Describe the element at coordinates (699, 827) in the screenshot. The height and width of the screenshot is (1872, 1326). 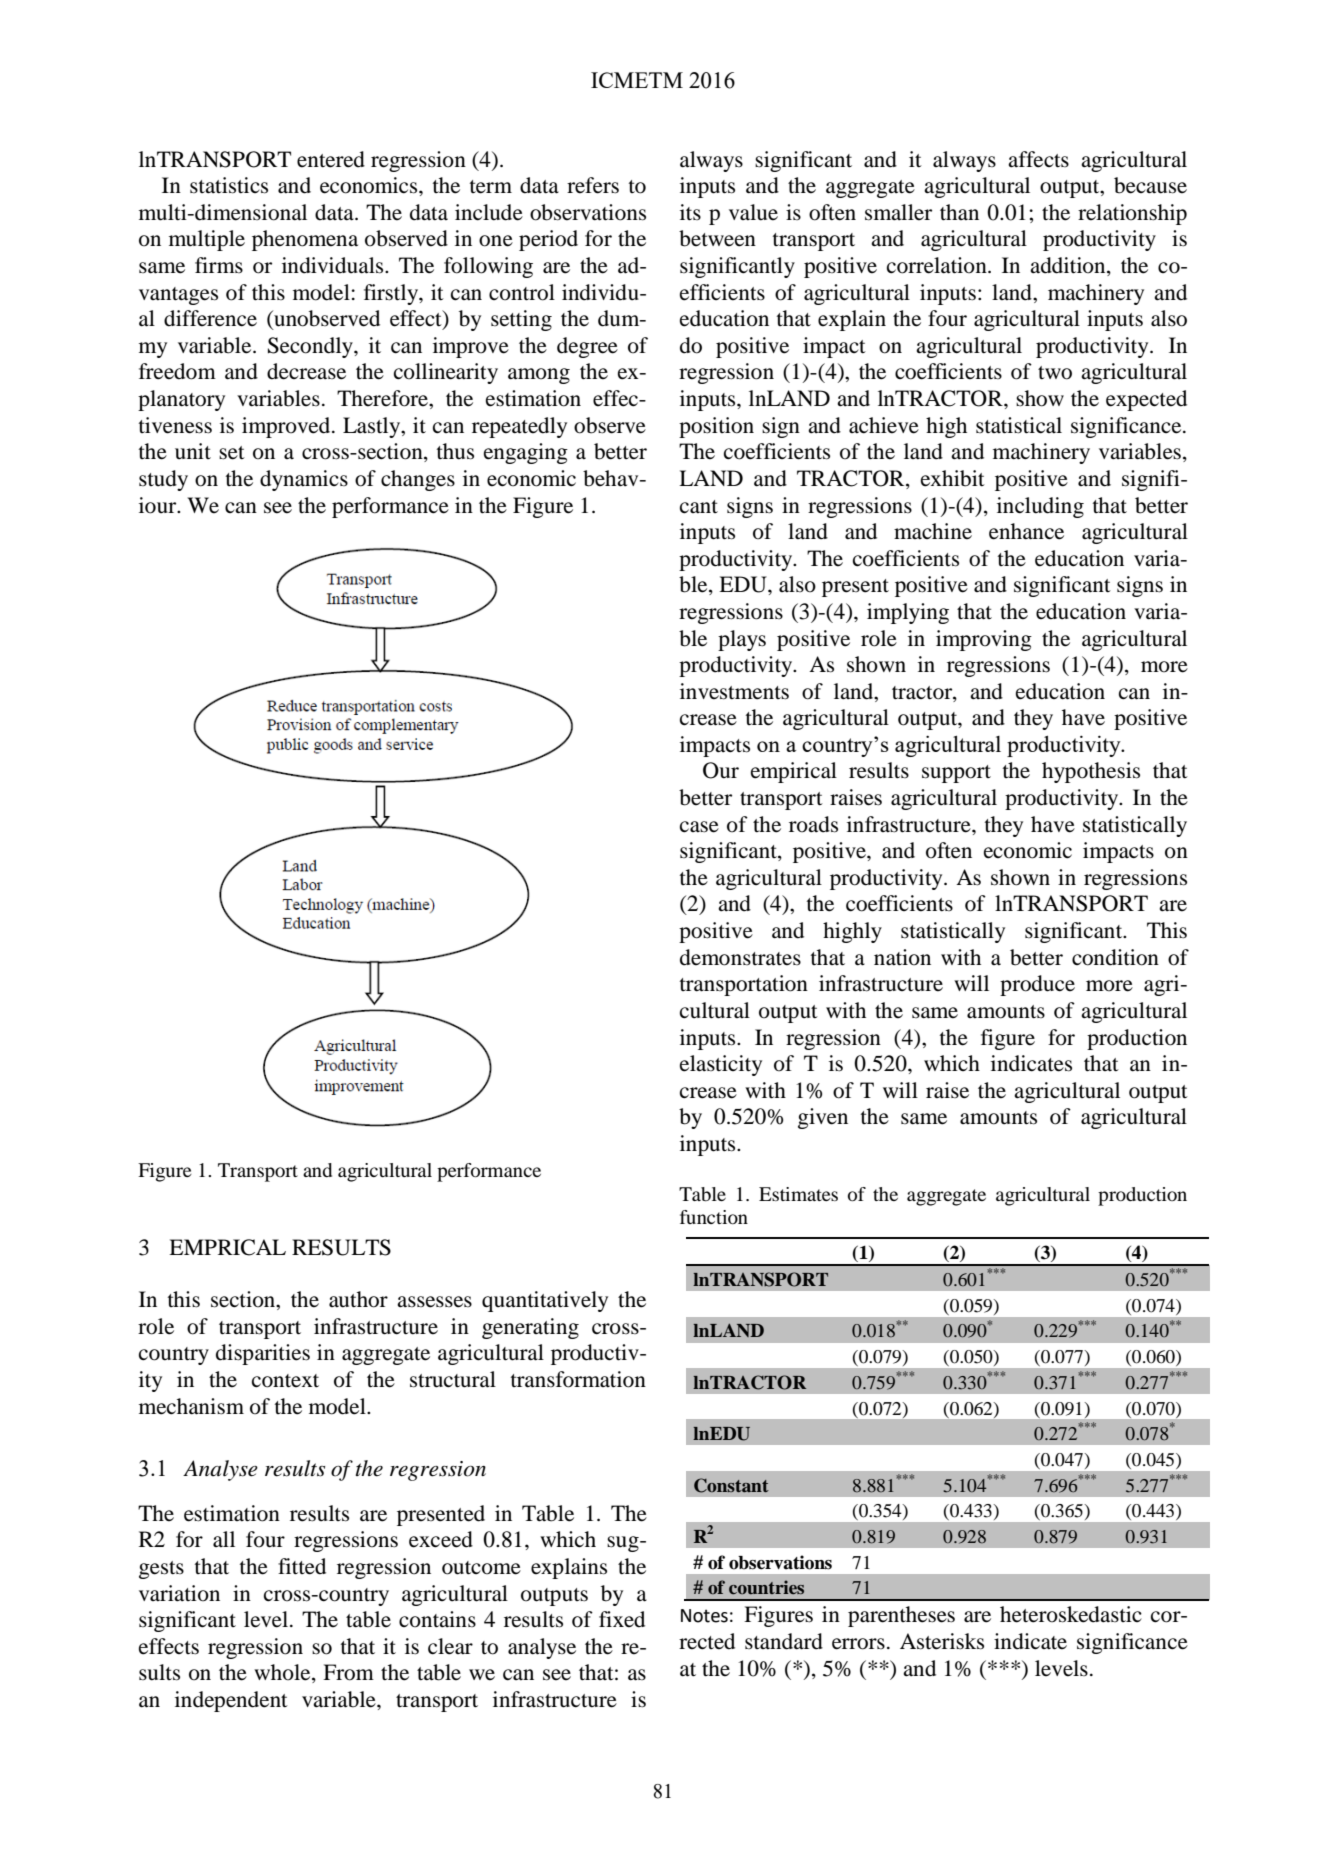
I see `case` at that location.
